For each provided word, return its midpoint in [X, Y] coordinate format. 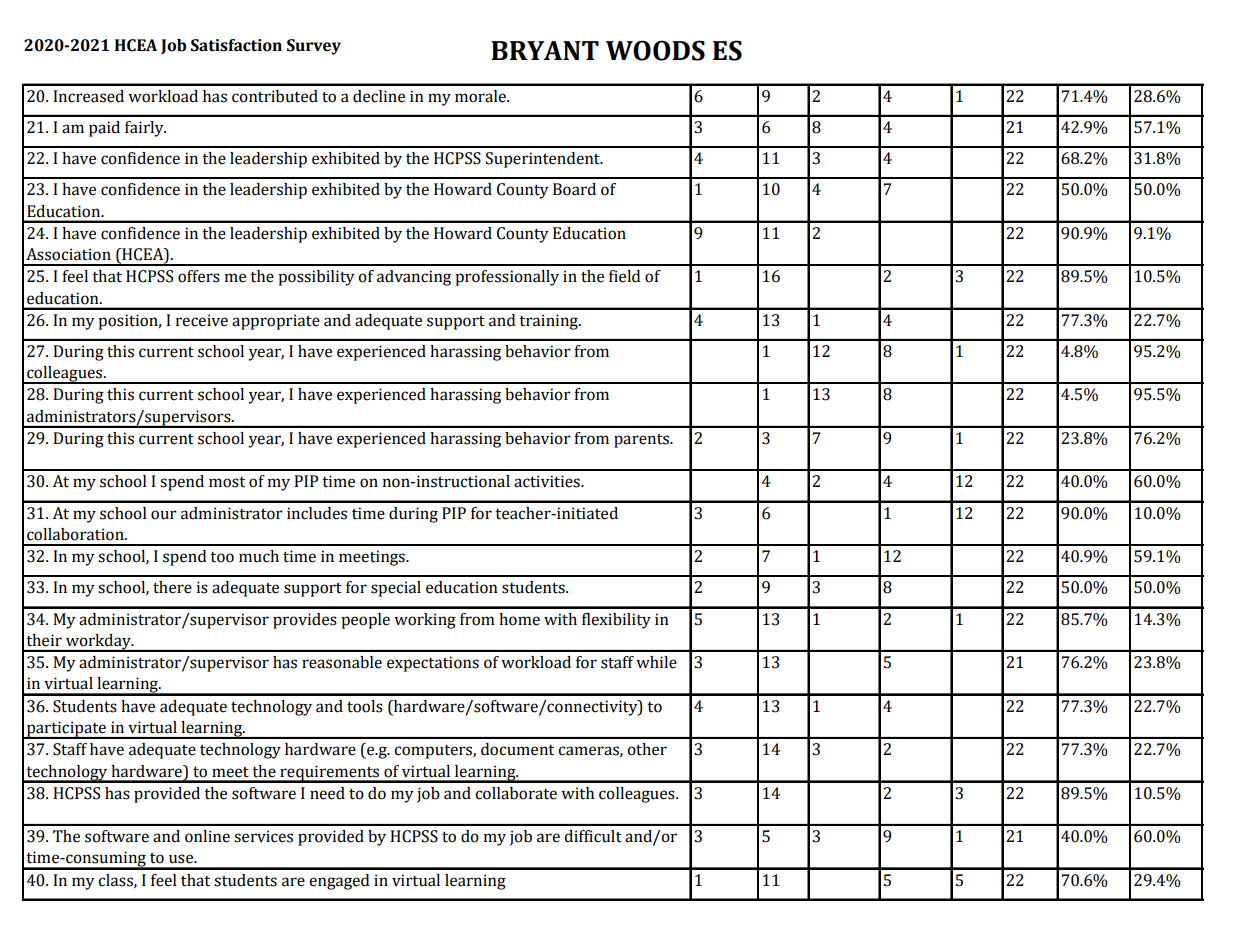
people [365, 621]
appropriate [276, 322]
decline [379, 96]
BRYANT [545, 50]
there [172, 587]
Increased [88, 96]
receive [202, 320]
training [549, 322]
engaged [339, 882]
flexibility [616, 621]
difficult [593, 836]
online [207, 836]
